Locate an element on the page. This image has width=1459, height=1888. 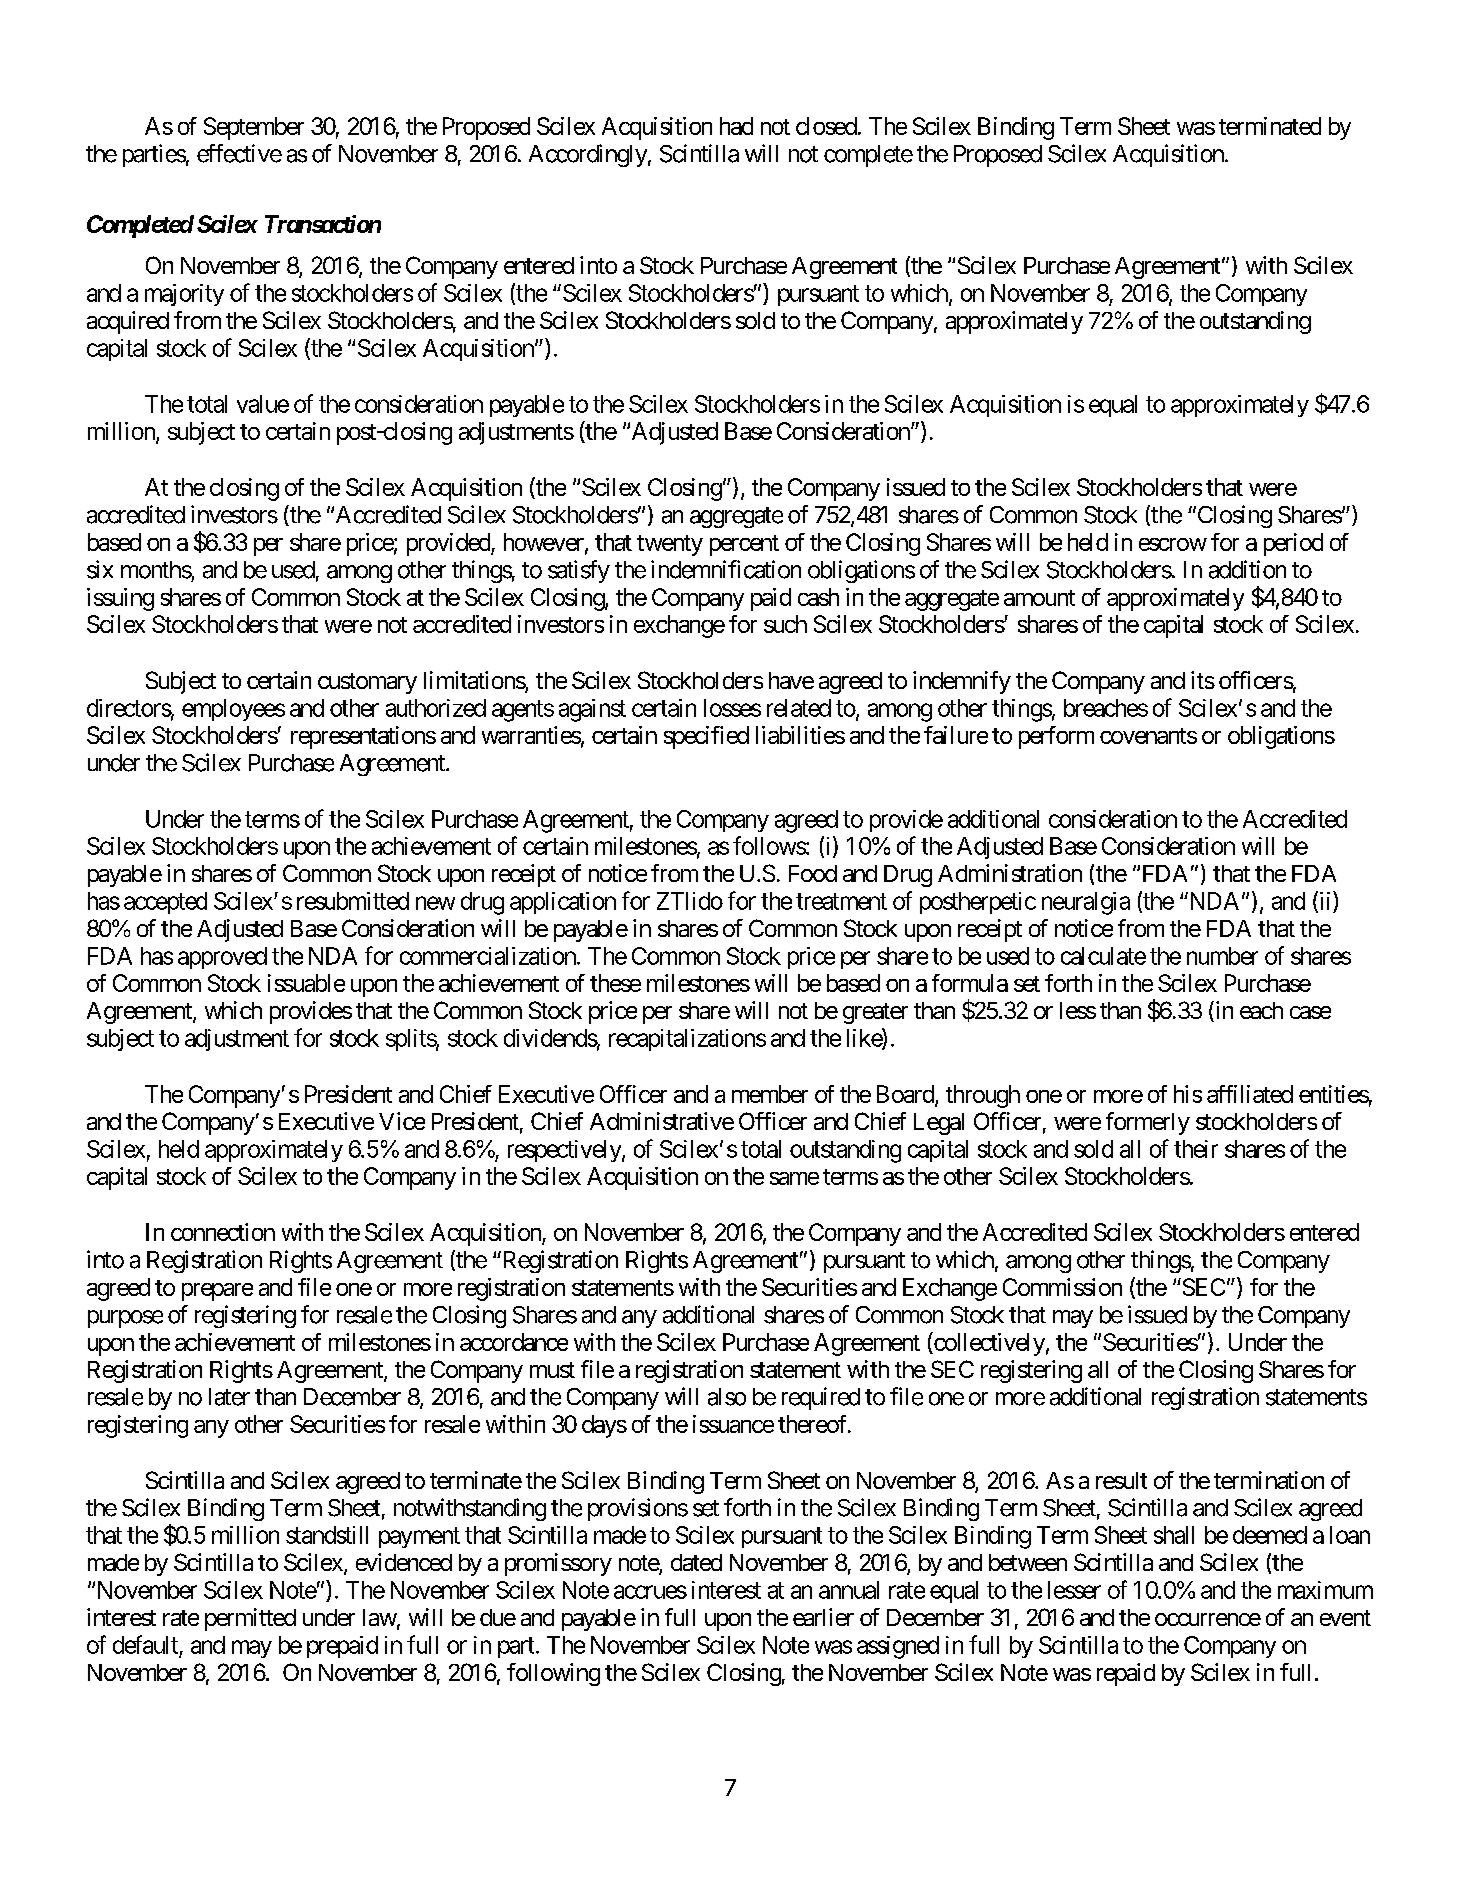
had is located at coordinates (736, 126).
